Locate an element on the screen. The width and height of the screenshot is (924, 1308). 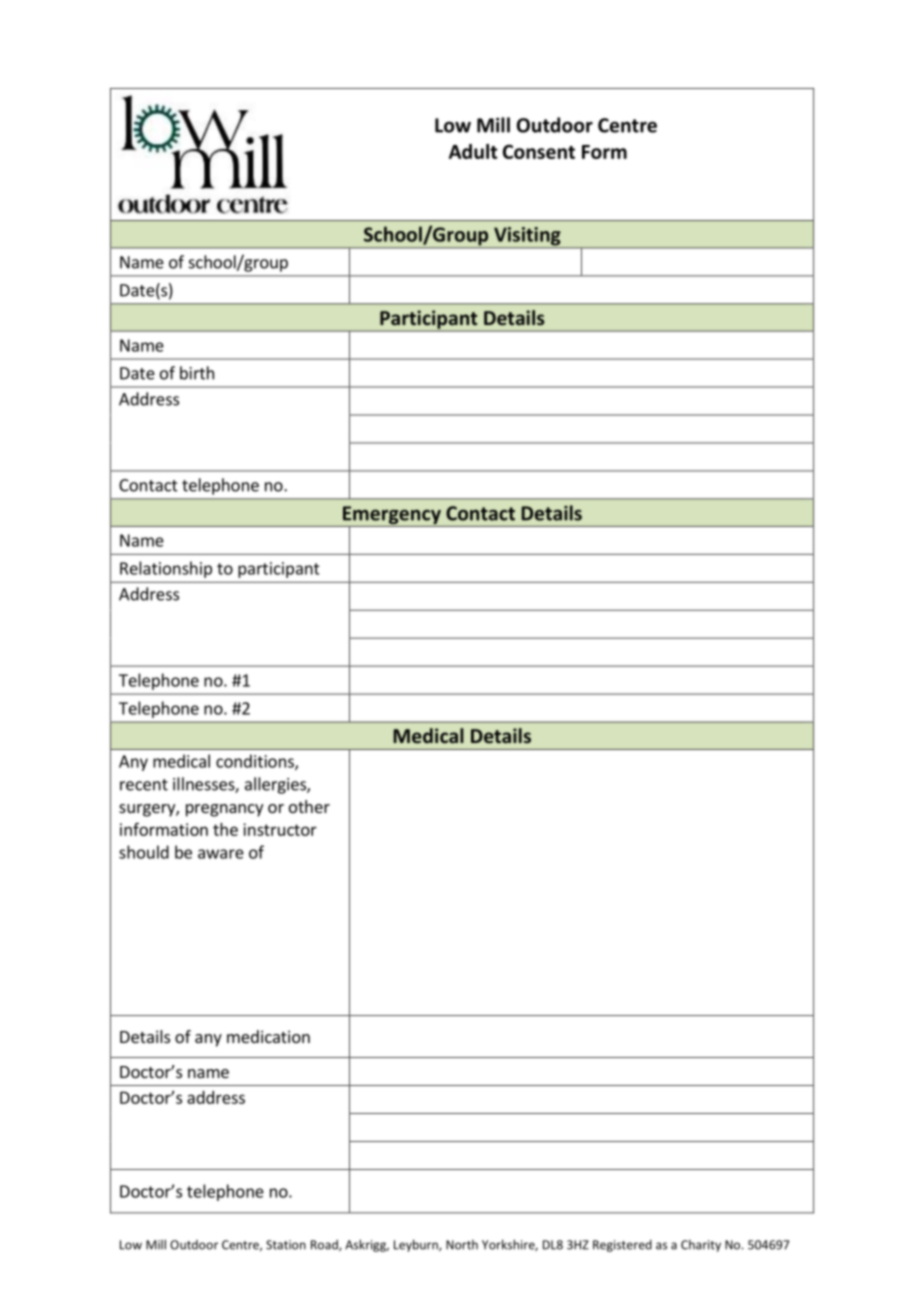
Station is located at coordinates (286, 1245).
